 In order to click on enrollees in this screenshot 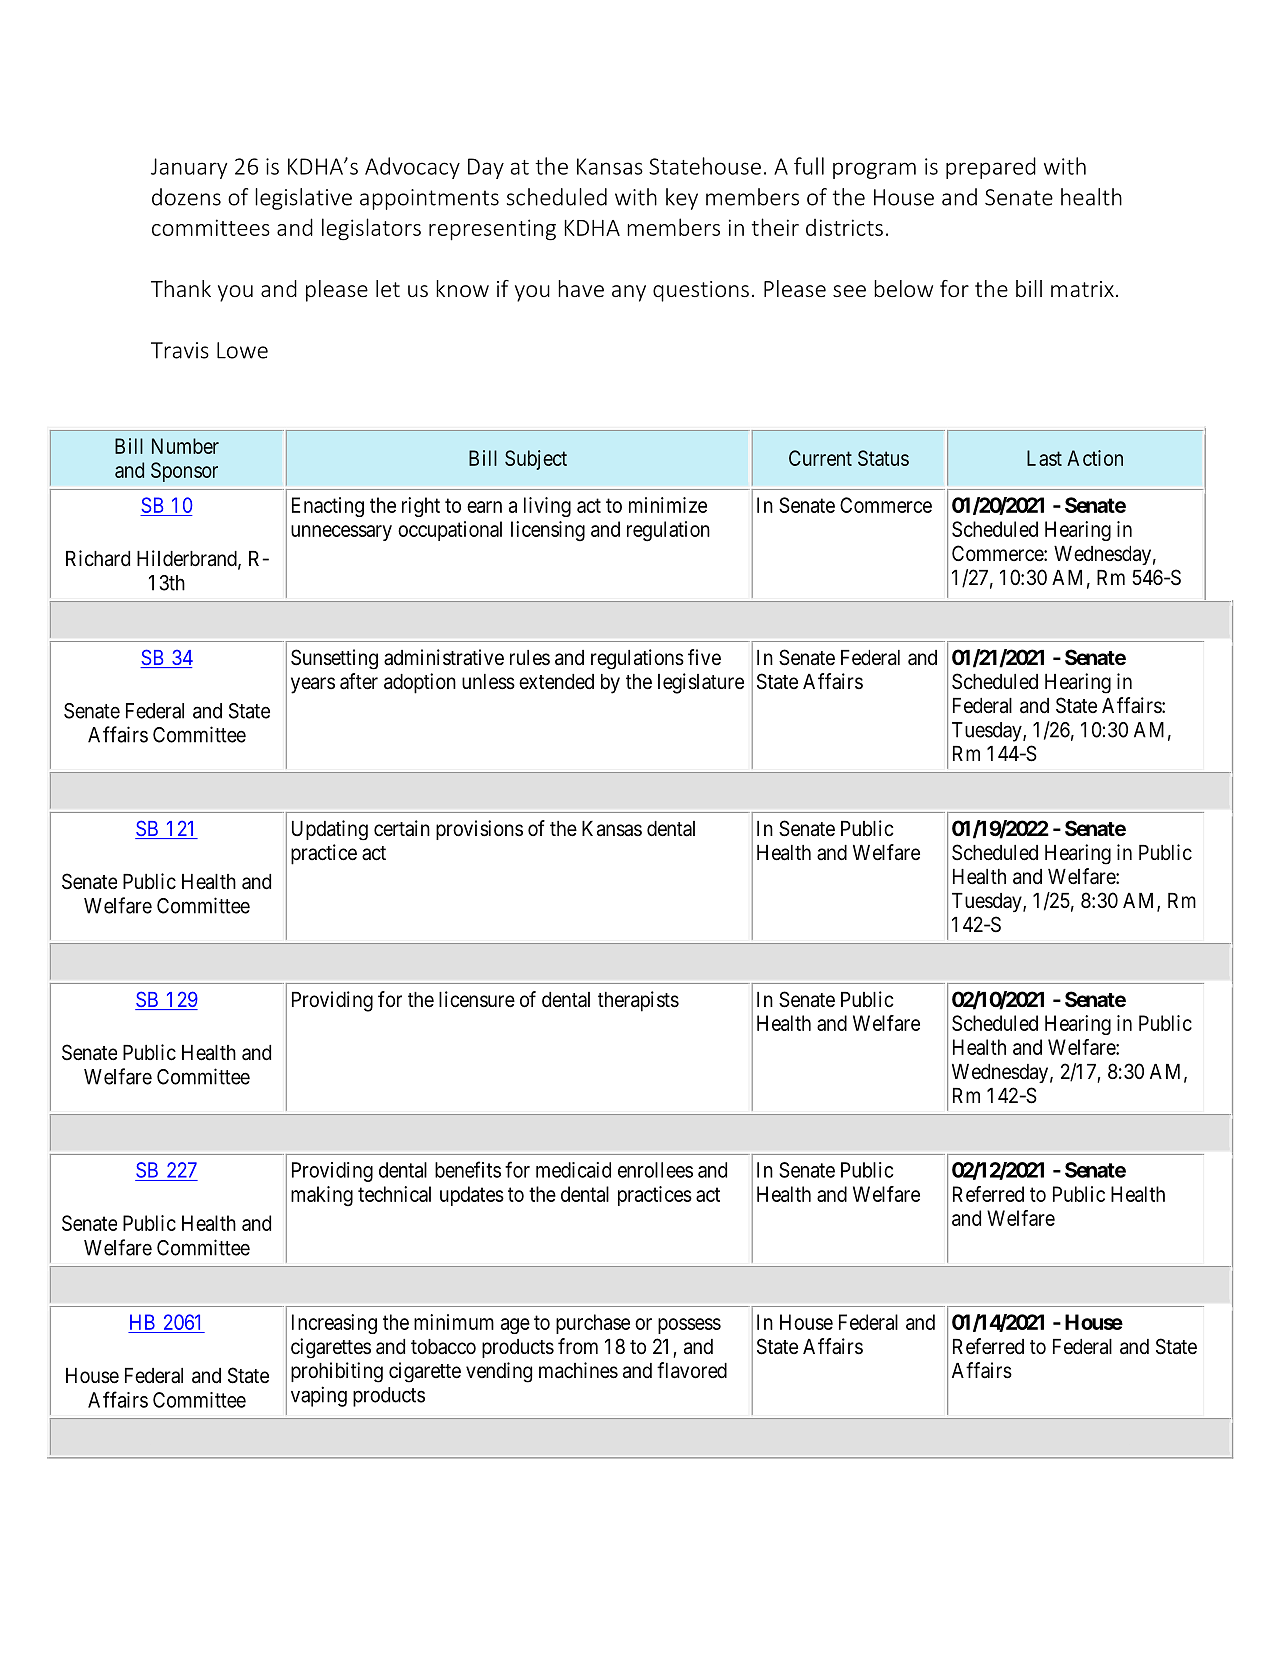, I will do `click(655, 1170)`.
